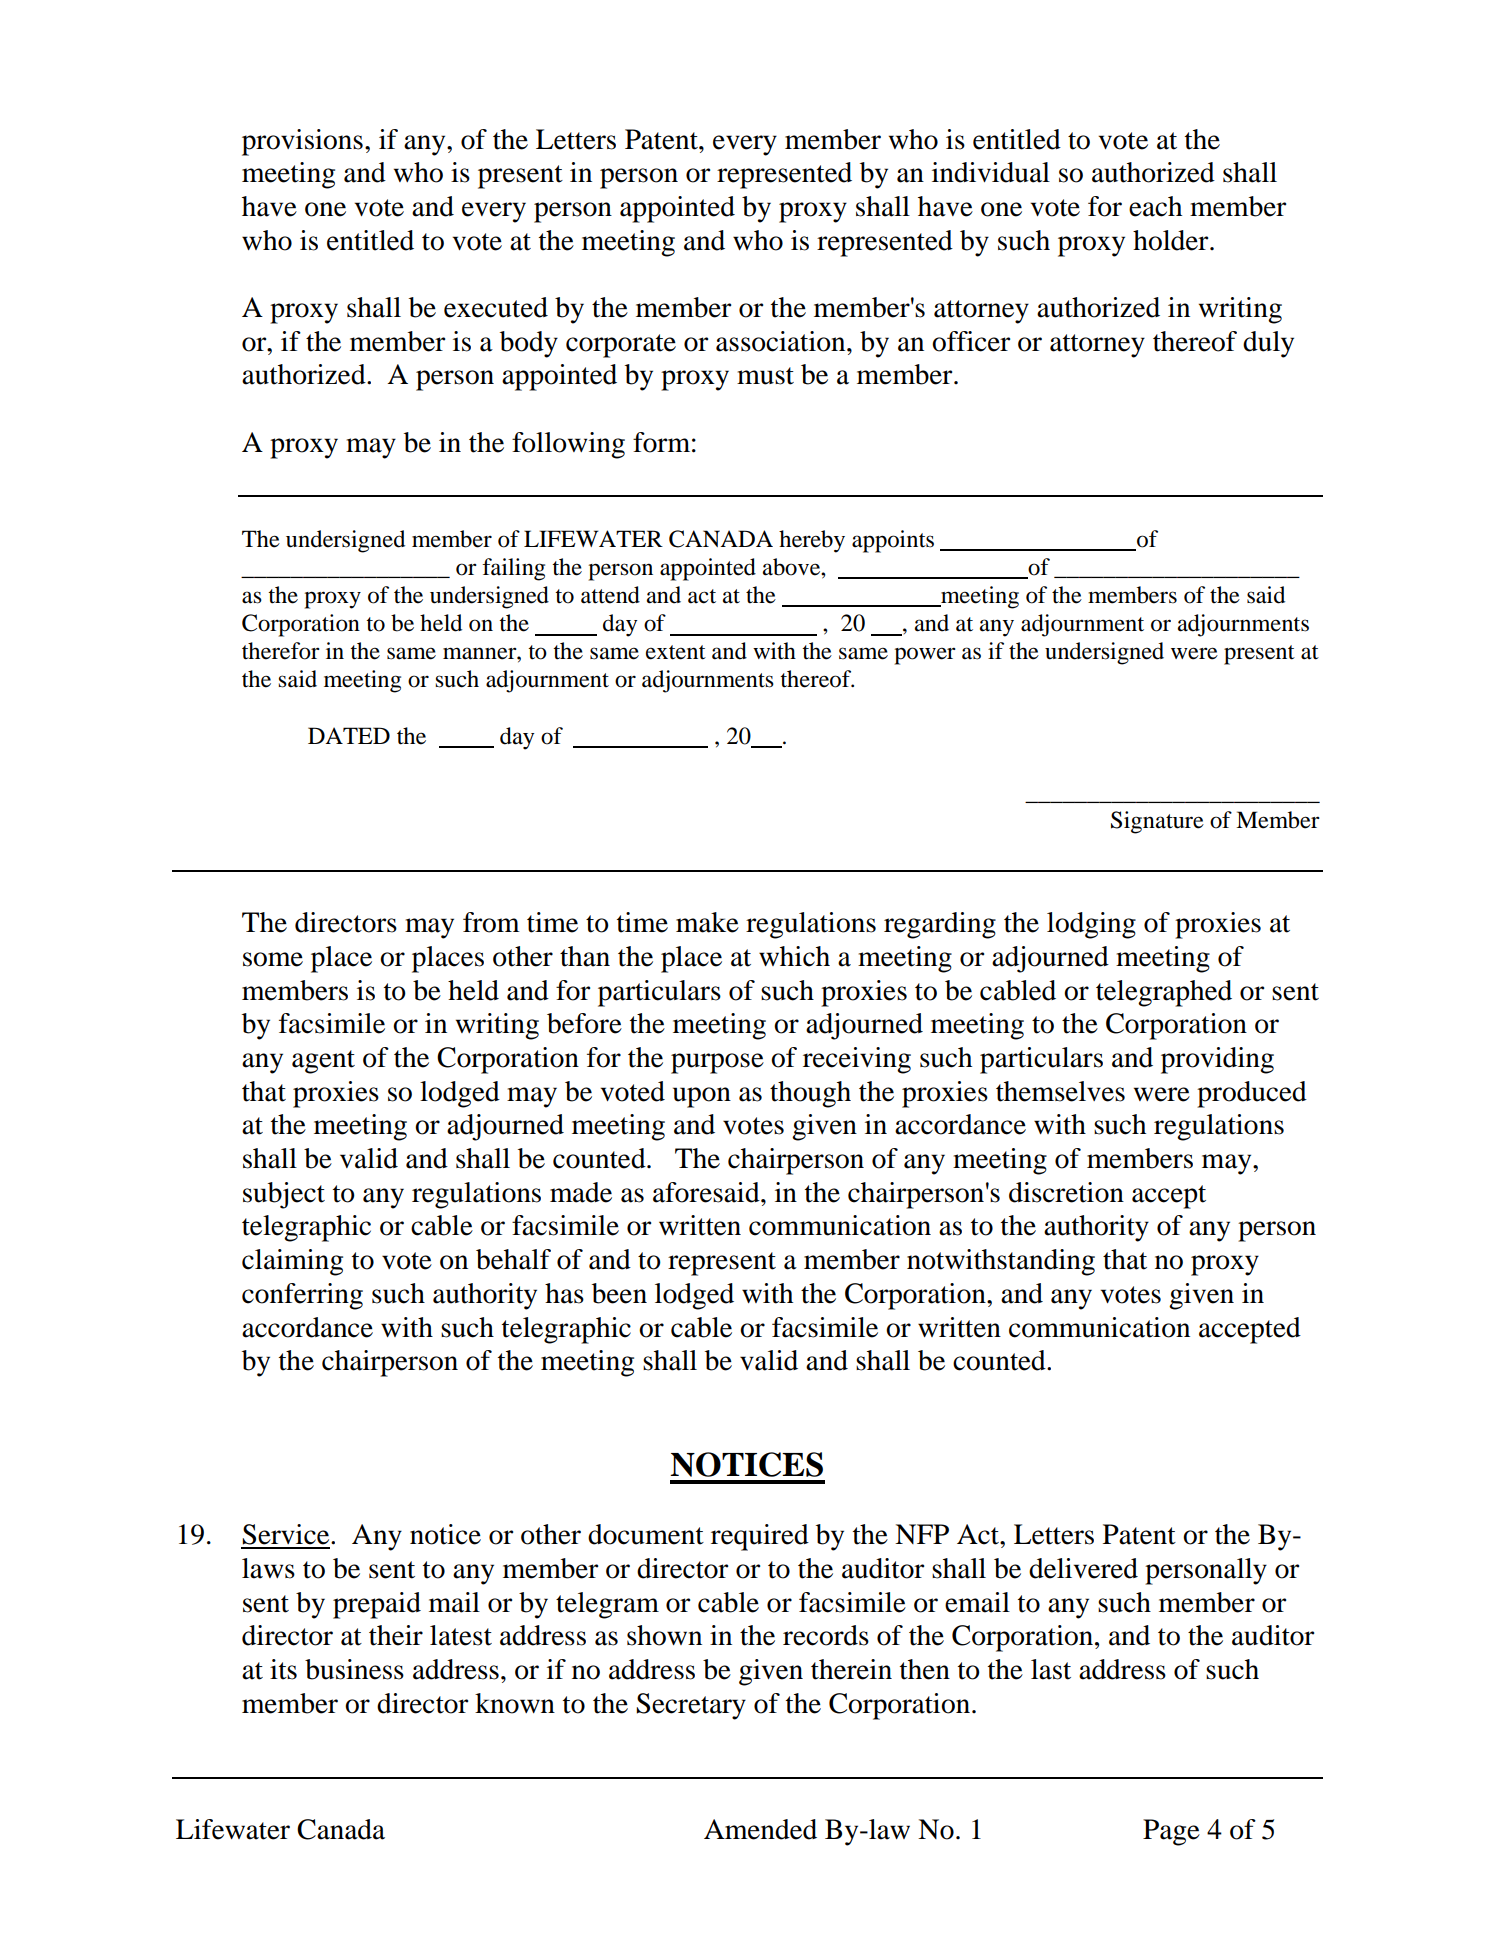 Image resolution: width=1495 pixels, height=1934 pixels. What do you see at coordinates (349, 735) in the page?
I see `DATED` at bounding box center [349, 735].
